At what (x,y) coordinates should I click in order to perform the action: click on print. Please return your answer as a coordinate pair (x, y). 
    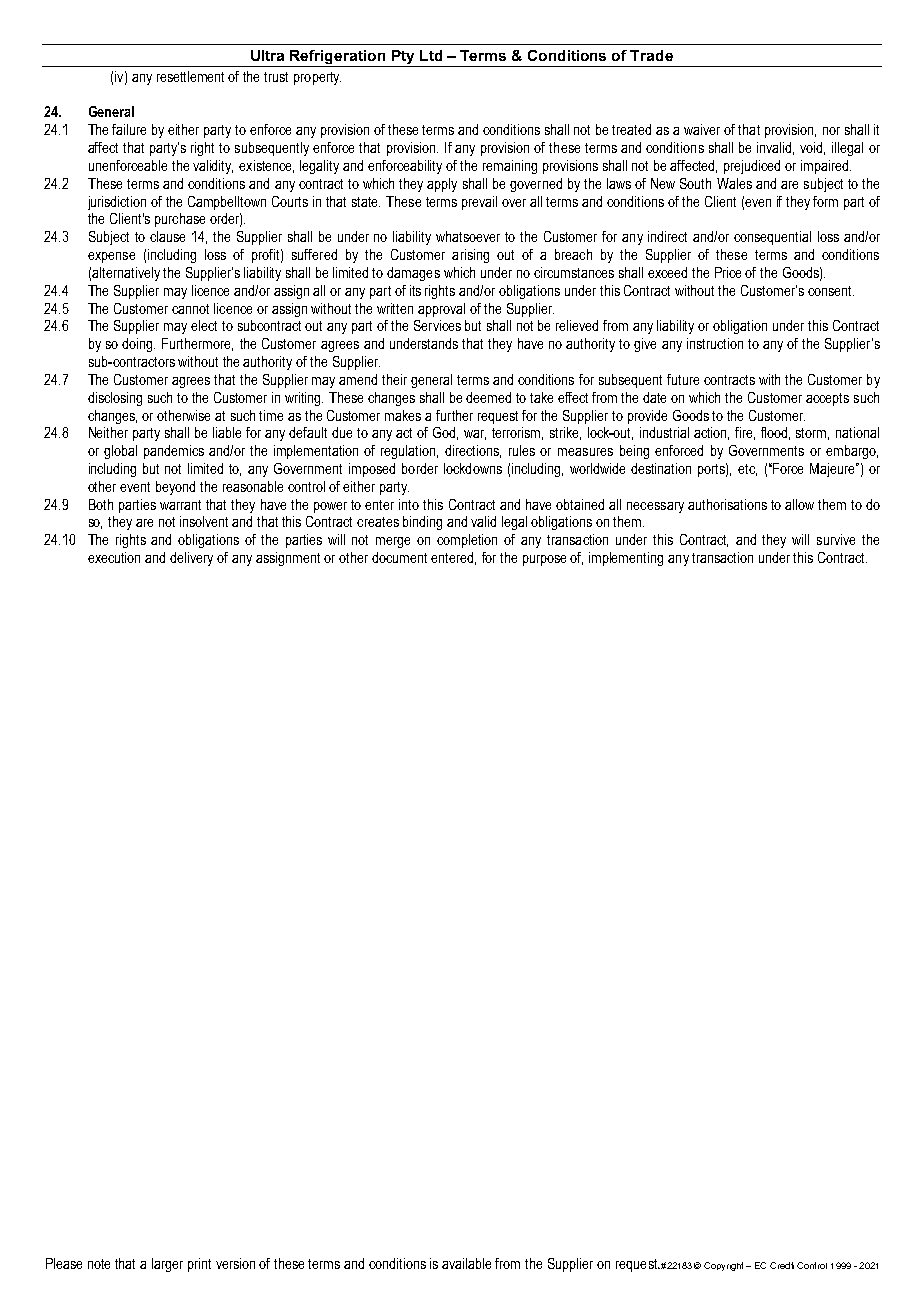
    Looking at the image, I should click on (199, 1265).
